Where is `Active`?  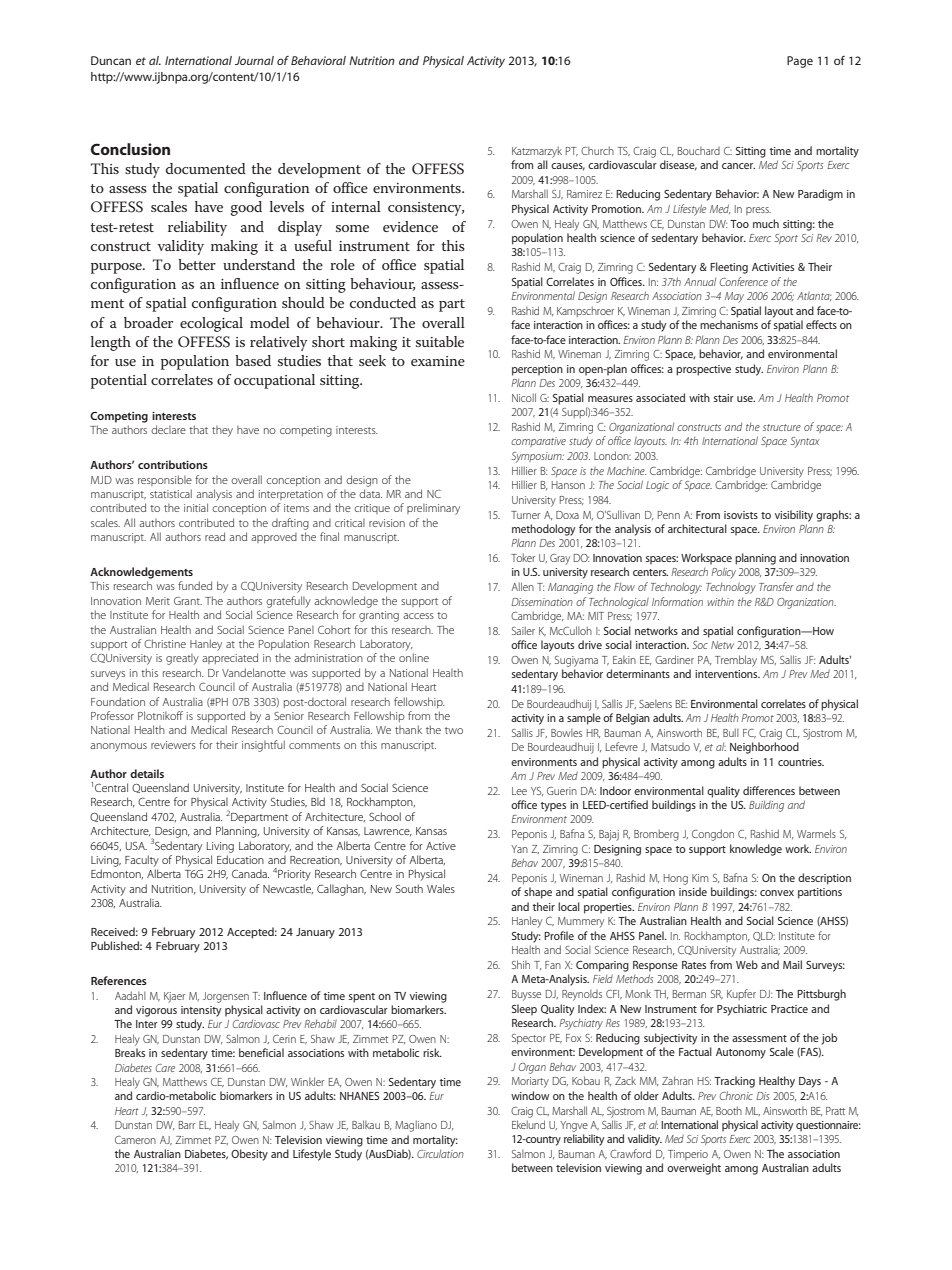
Active is located at coordinates (441, 846).
